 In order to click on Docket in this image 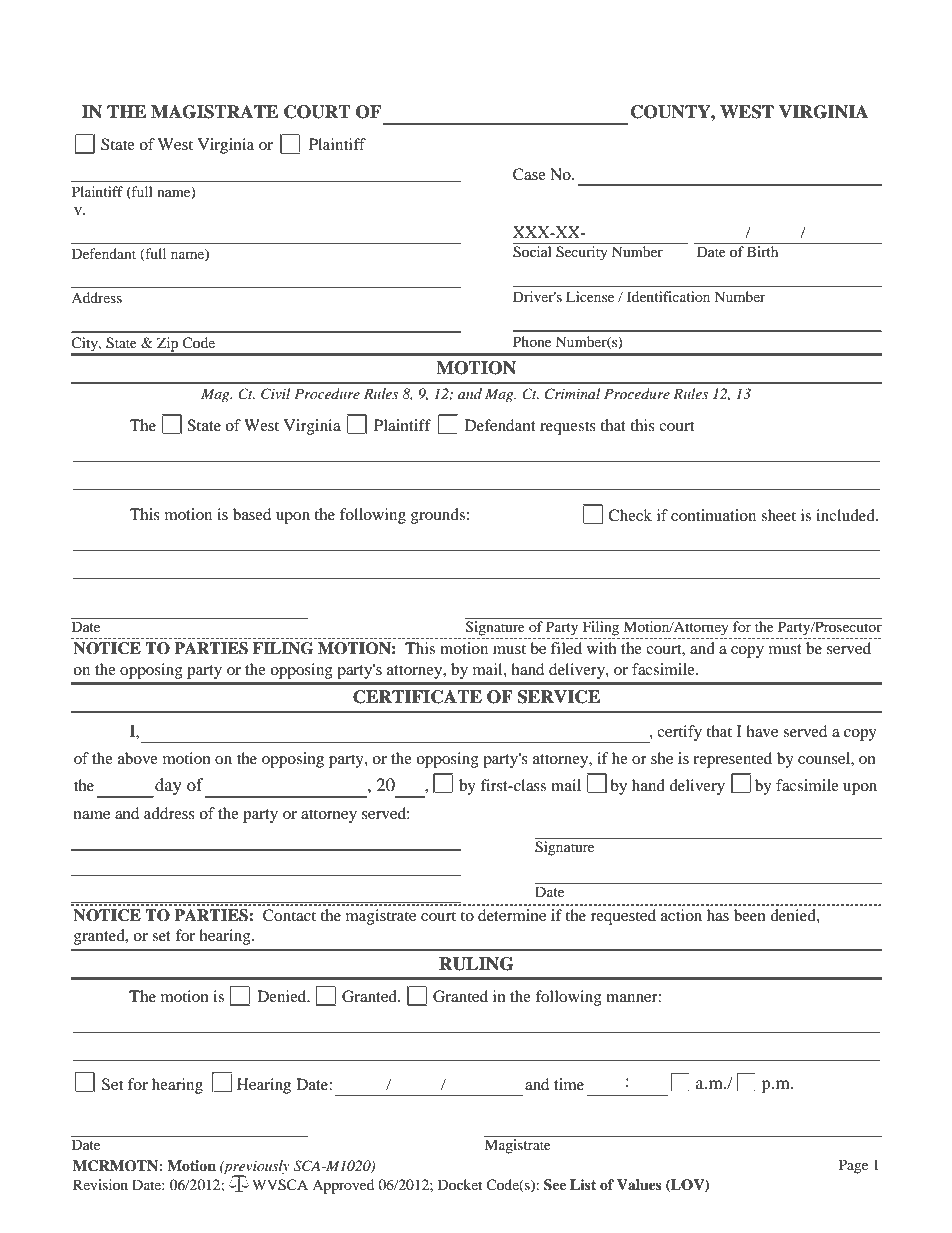, I will do `click(460, 1184)`.
